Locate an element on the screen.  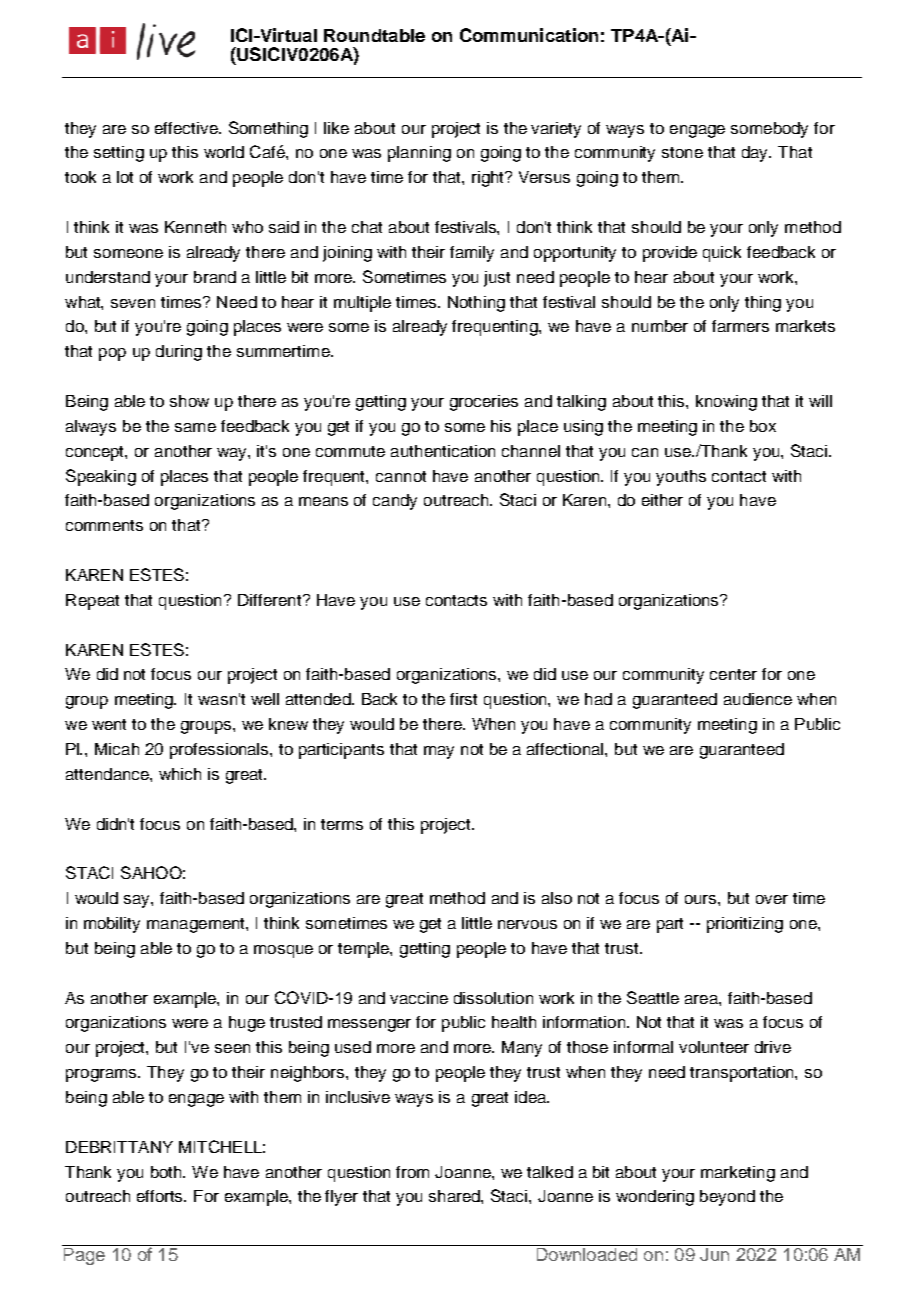
Repeat is located at coordinates (92, 602).
